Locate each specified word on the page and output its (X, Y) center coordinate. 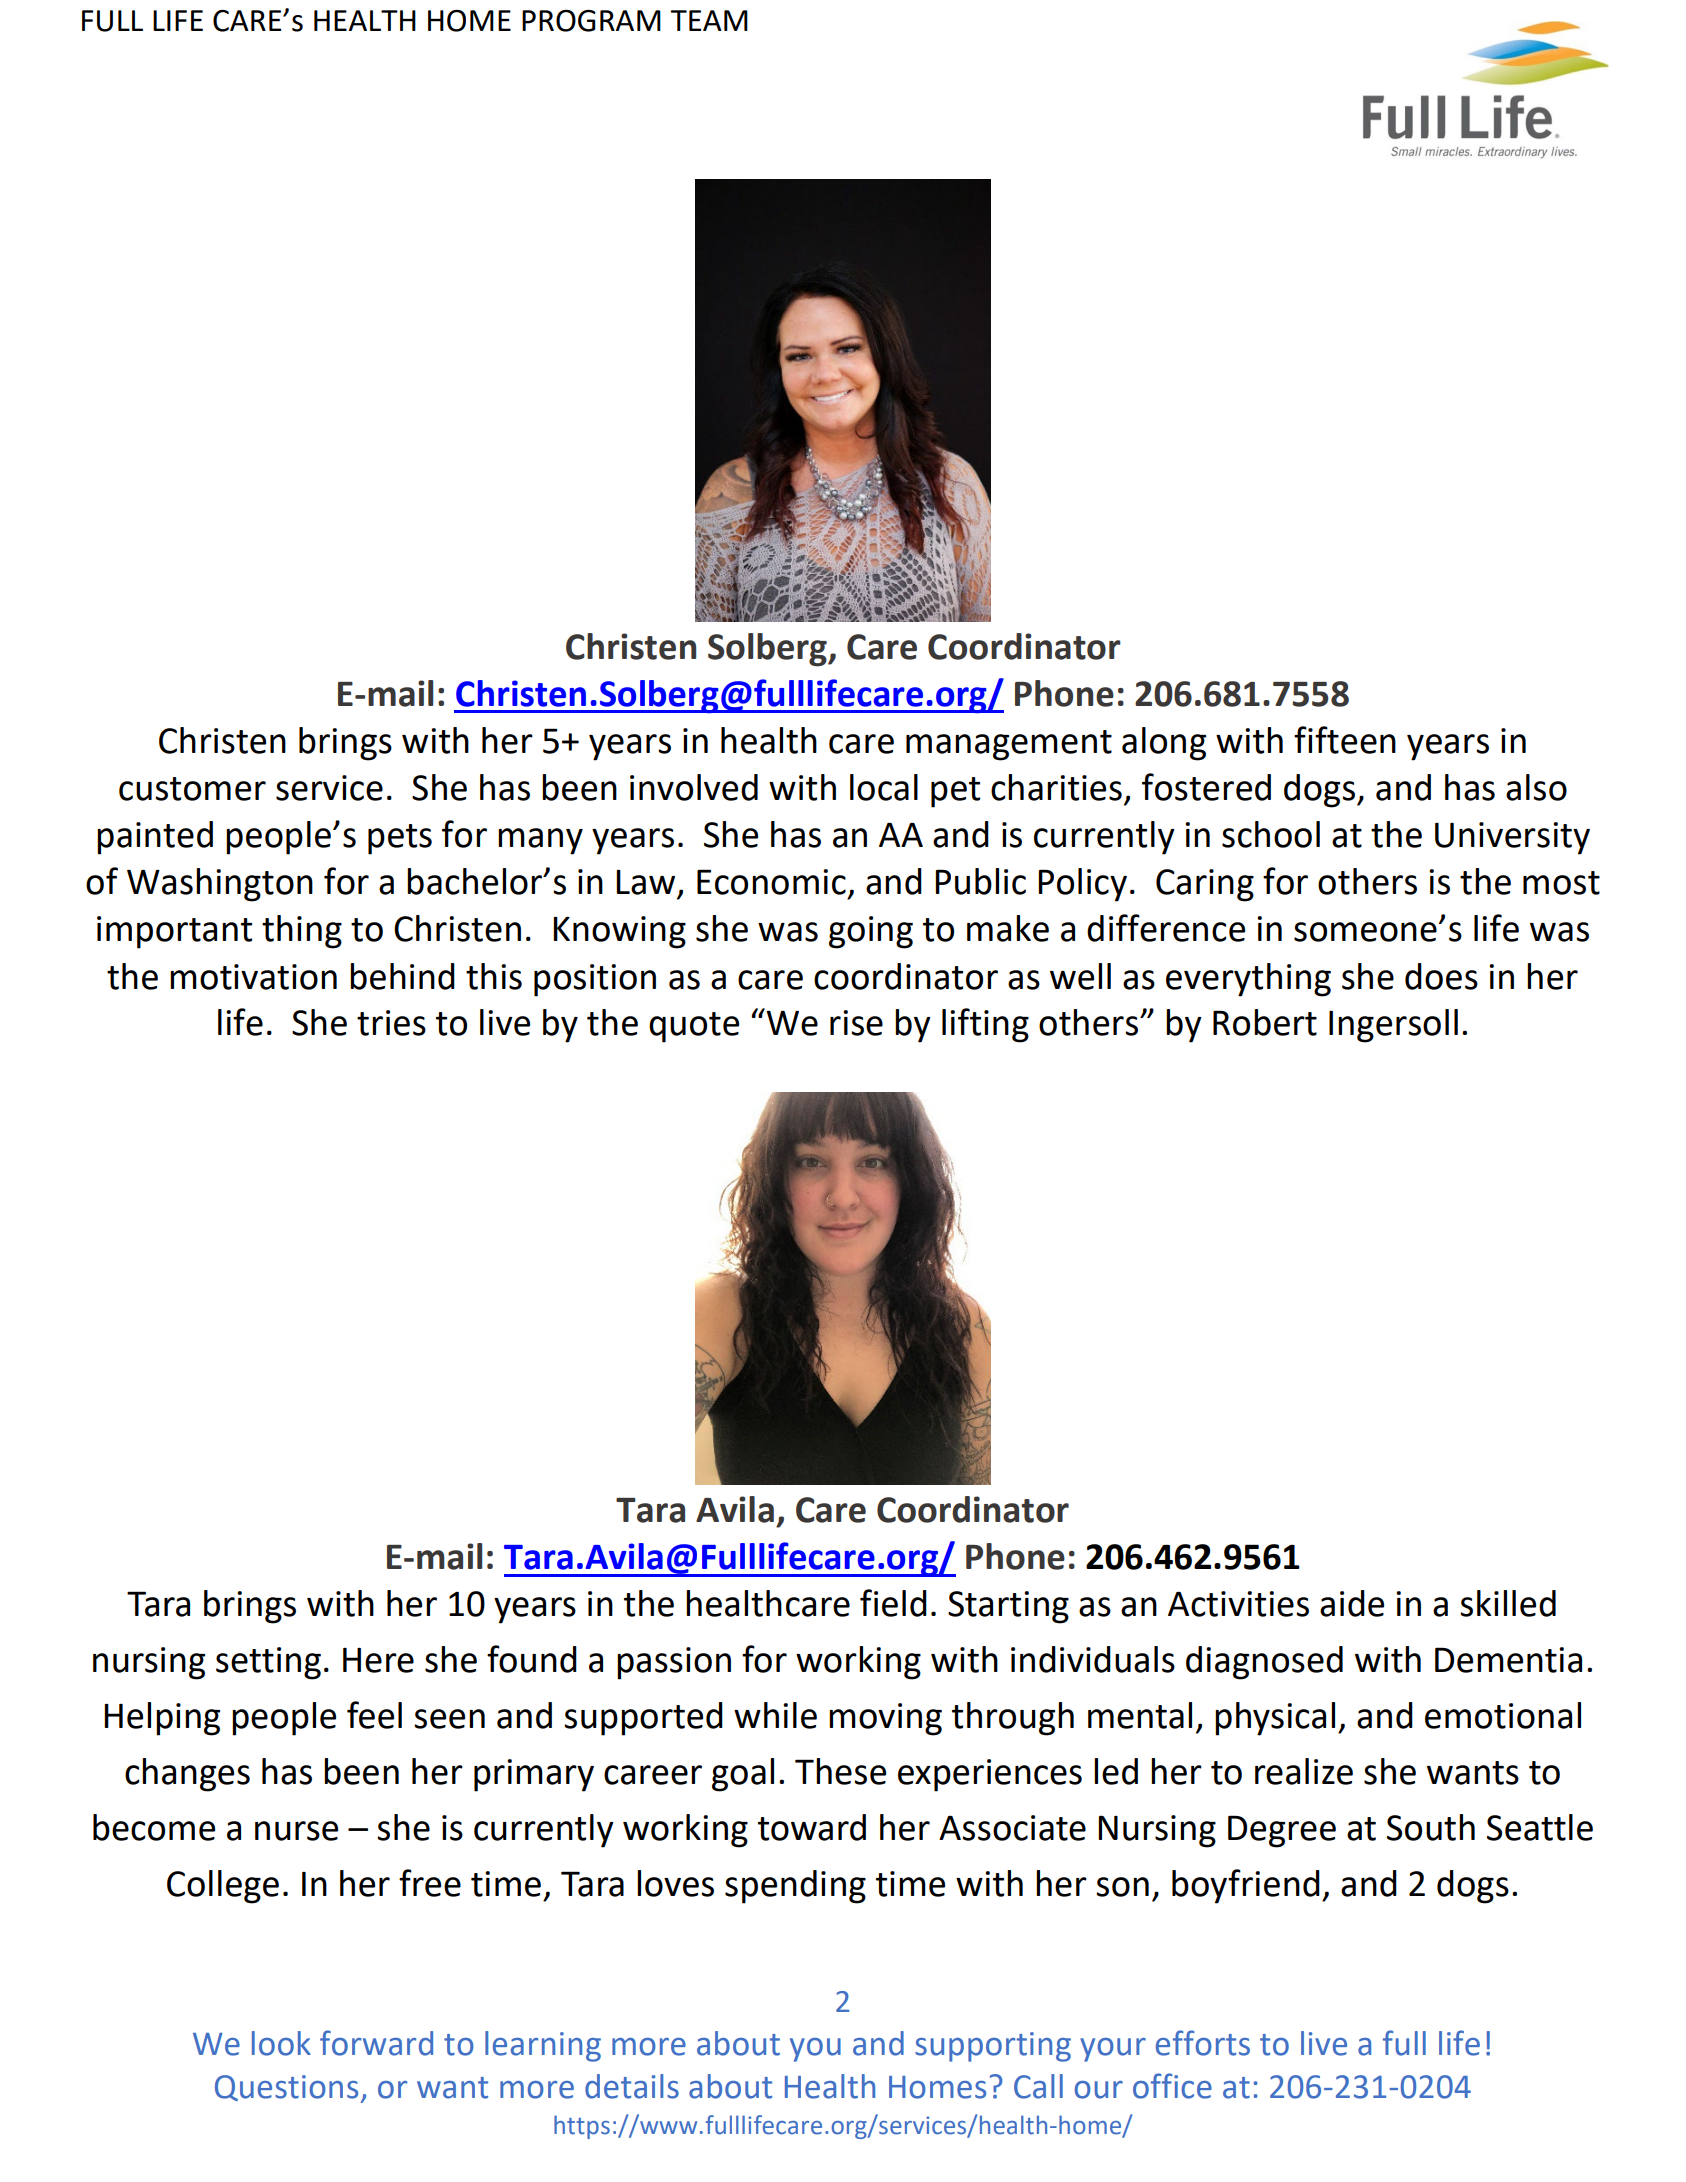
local (884, 787)
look (281, 2043)
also (1536, 787)
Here (378, 1660)
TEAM (709, 20)
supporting (993, 2047)
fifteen (1345, 740)
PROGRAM (591, 21)
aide (1352, 1603)
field (893, 1603)
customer (192, 789)
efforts (1203, 2043)
